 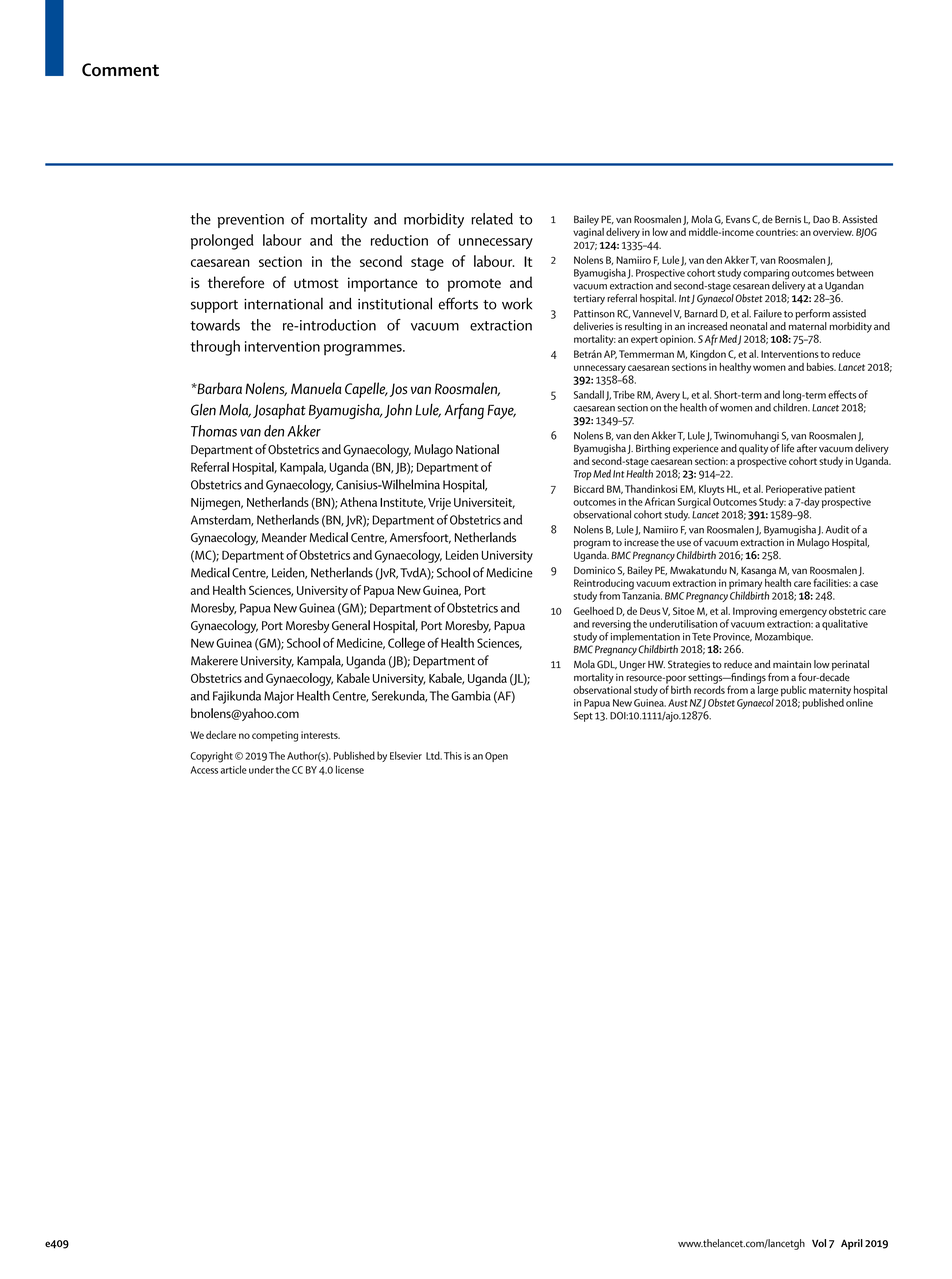 What do you see at coordinates (792, 664) in the screenshot?
I see `maintain` at bounding box center [792, 664].
